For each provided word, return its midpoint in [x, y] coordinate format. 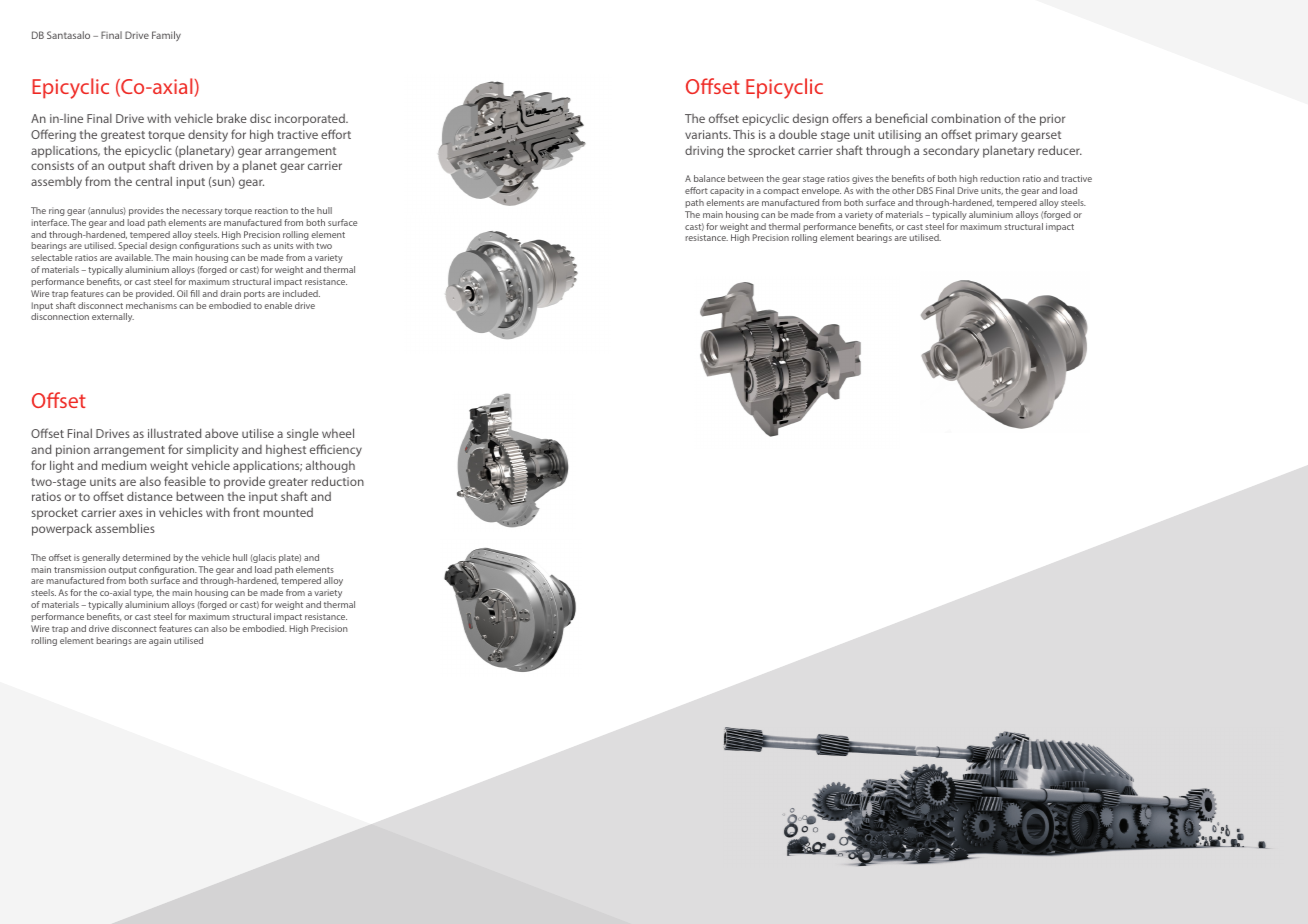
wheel [338, 433]
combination [966, 118]
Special [132, 246]
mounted [288, 512]
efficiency [336, 450]
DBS [925, 190]
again [160, 641]
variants [707, 134]
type [144, 594]
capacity [727, 191]
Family [166, 36]
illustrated [174, 433]
